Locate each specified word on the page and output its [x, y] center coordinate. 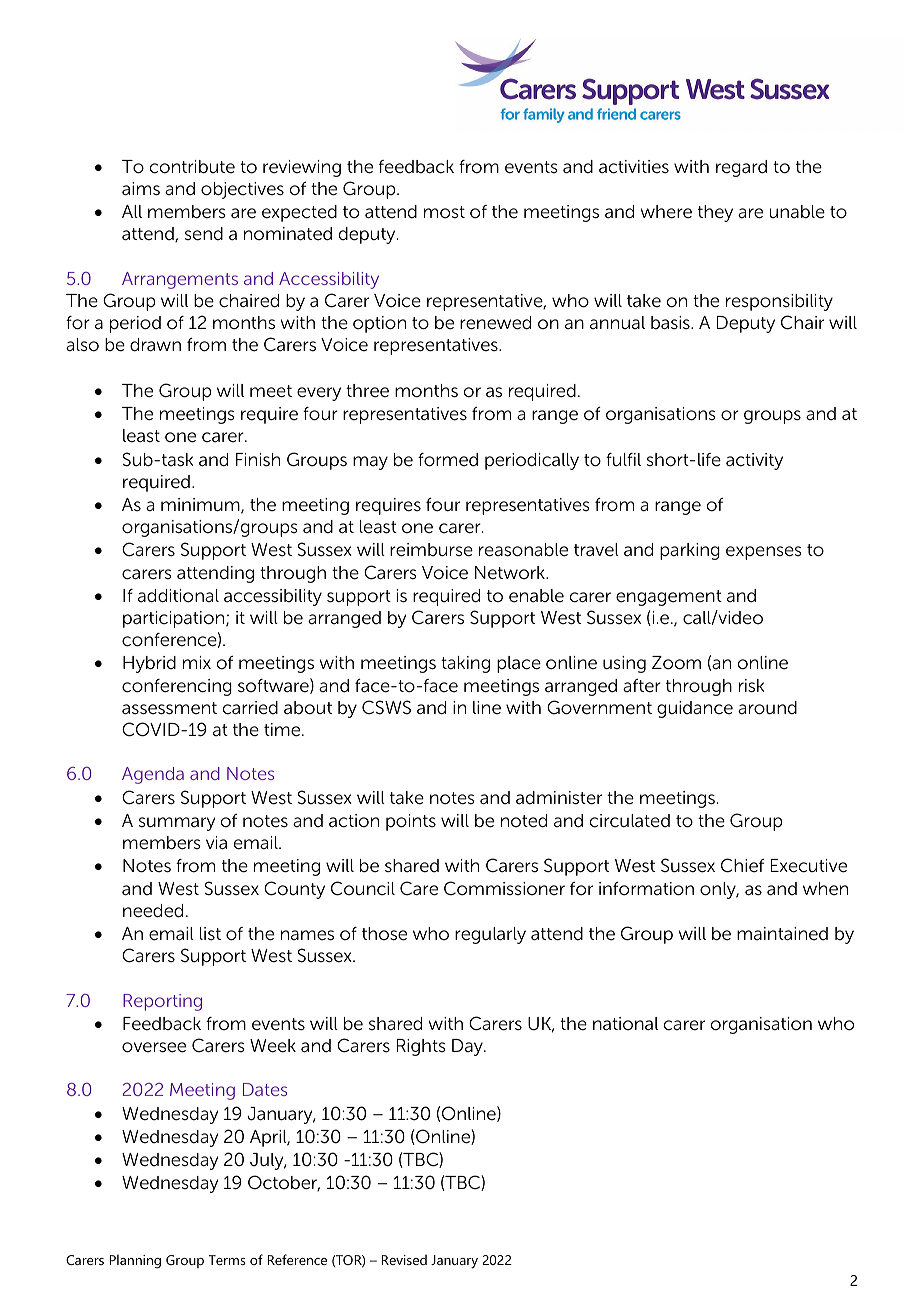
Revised [404, 1259]
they [715, 213]
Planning [135, 1261]
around [767, 708]
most [444, 212]
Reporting [162, 1002]
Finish [258, 460]
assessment [169, 708]
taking [465, 664]
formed [448, 460]
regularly [490, 935]
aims [141, 189]
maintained [782, 934]
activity [754, 461]
